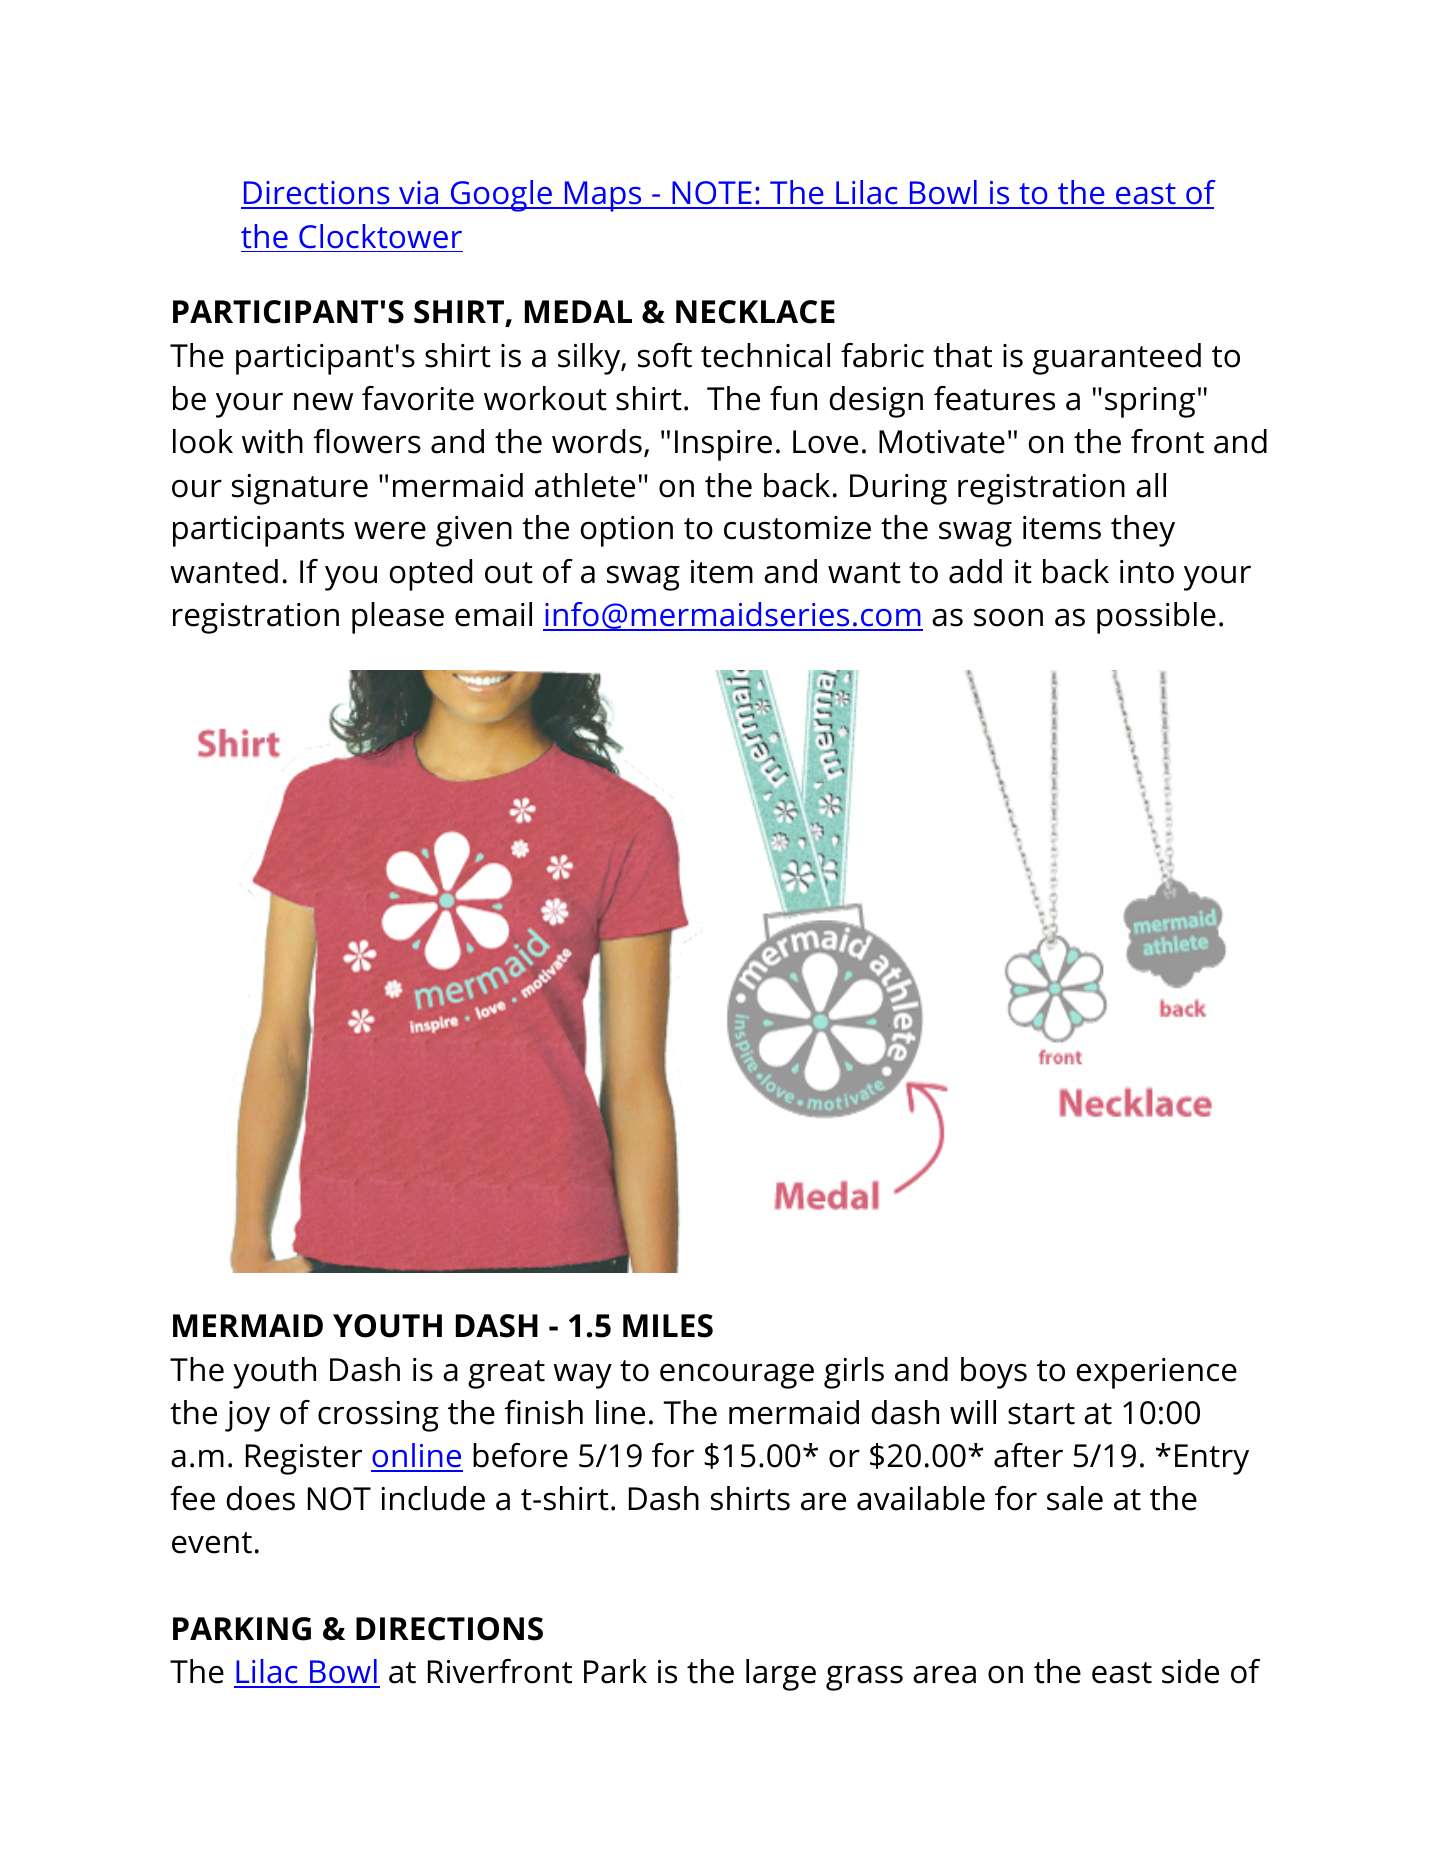 Image resolution: width=1439 pixels, height=1862 pixels. Describe the element at coordinates (1156, 618) in the document. I see `possible` at that location.
